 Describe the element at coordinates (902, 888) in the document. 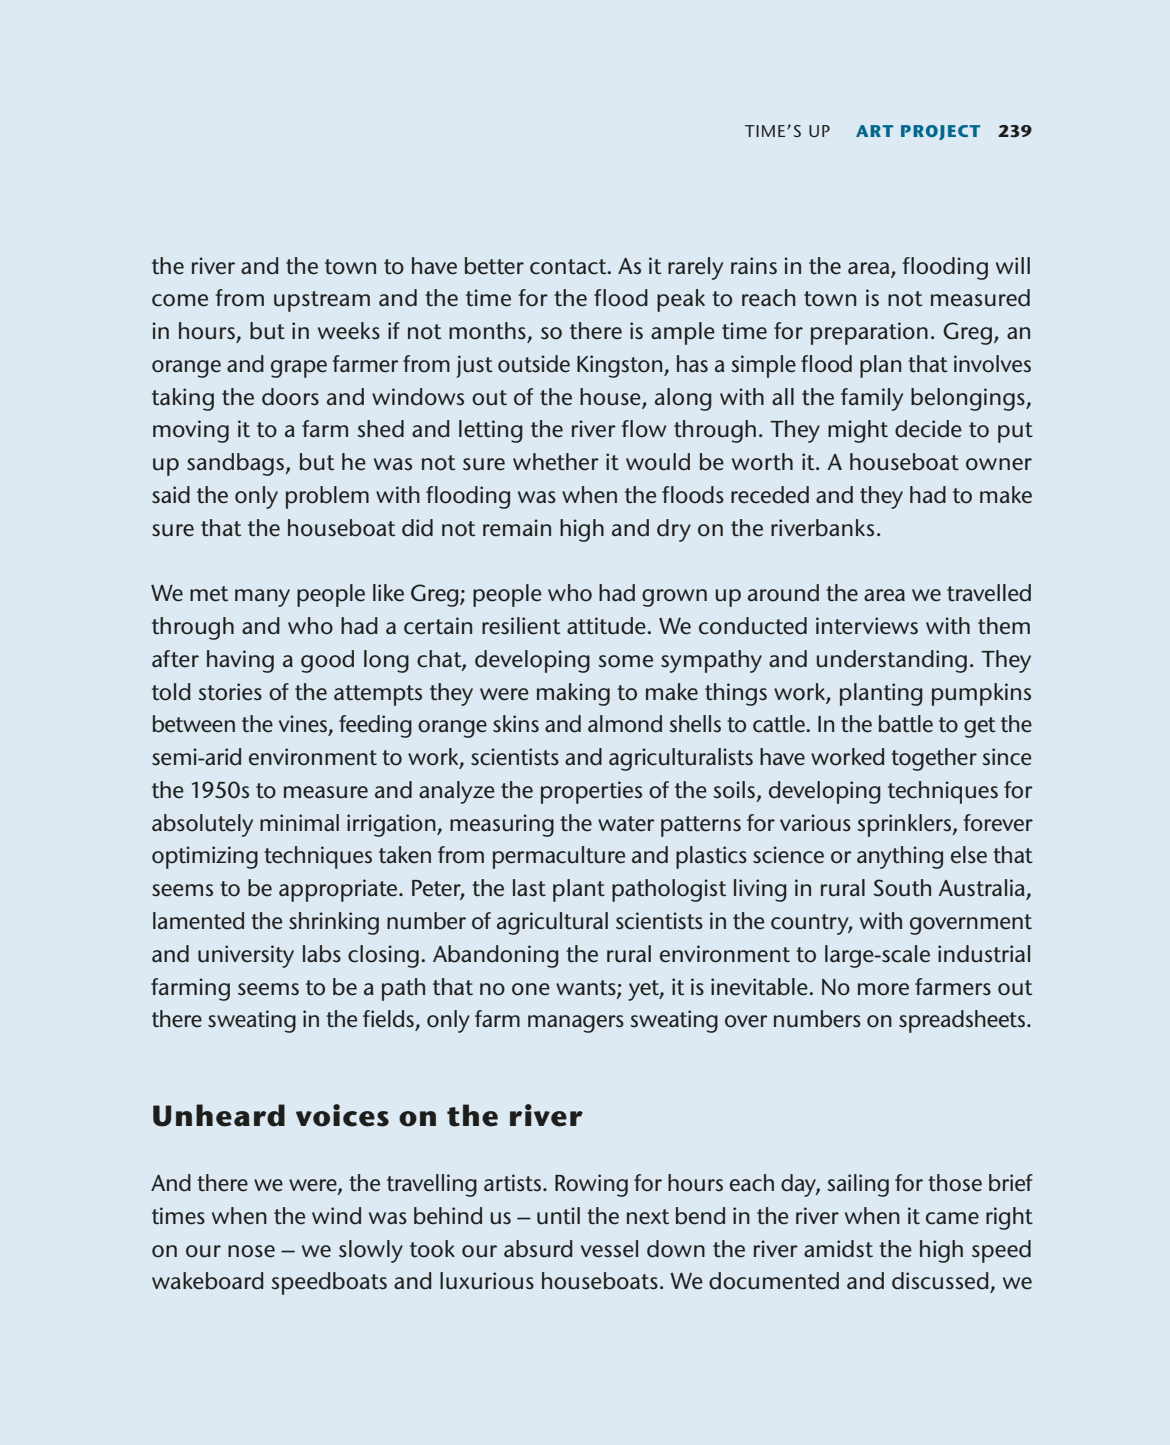

I see `South` at that location.
